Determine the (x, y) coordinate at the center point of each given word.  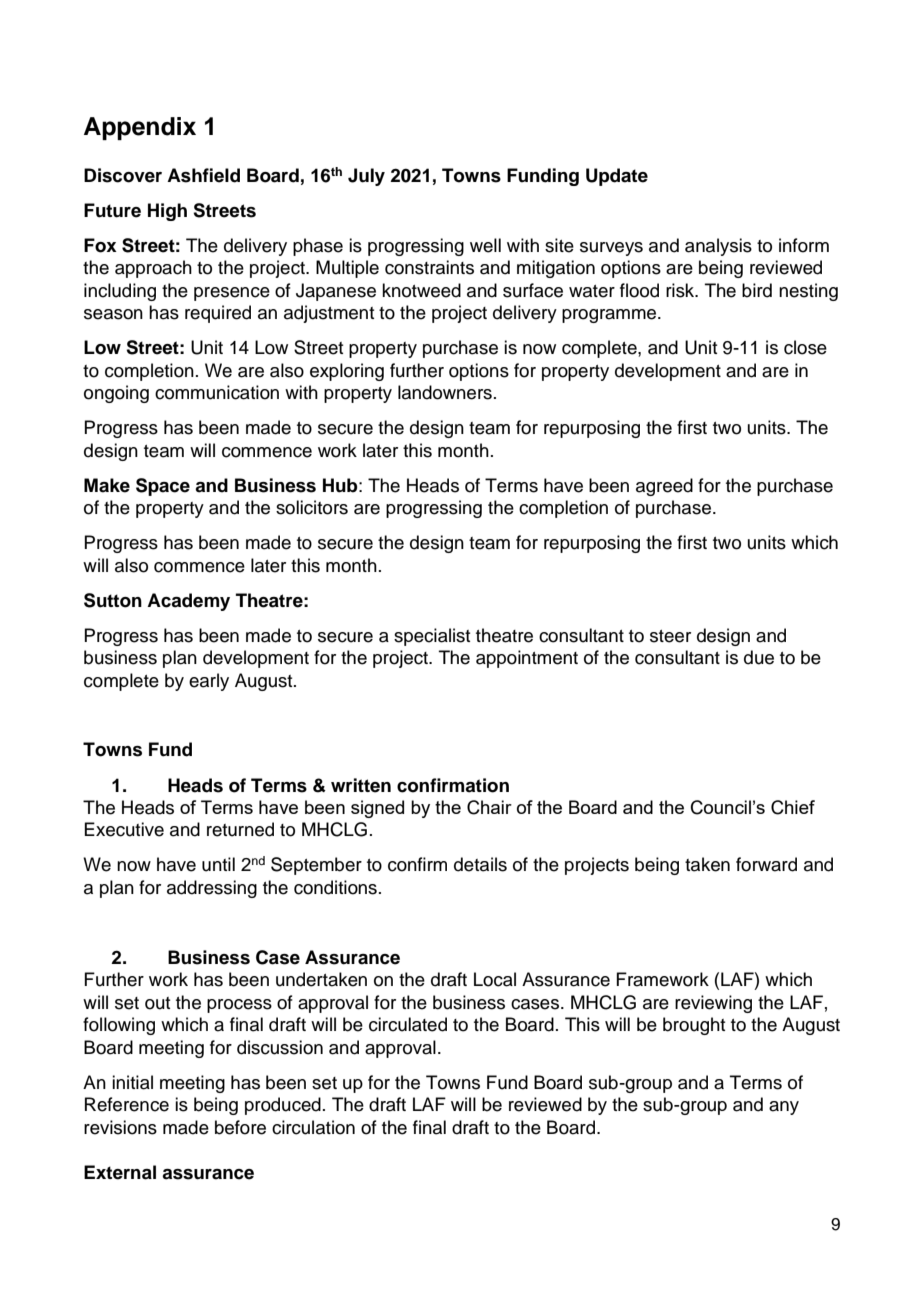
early (209, 682)
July (366, 177)
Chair (489, 807)
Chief (793, 807)
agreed (664, 487)
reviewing (713, 1004)
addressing (212, 889)
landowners (445, 392)
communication (217, 392)
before (240, 1127)
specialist (432, 637)
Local (495, 979)
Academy (188, 602)
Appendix (140, 128)
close (805, 347)
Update (617, 177)
